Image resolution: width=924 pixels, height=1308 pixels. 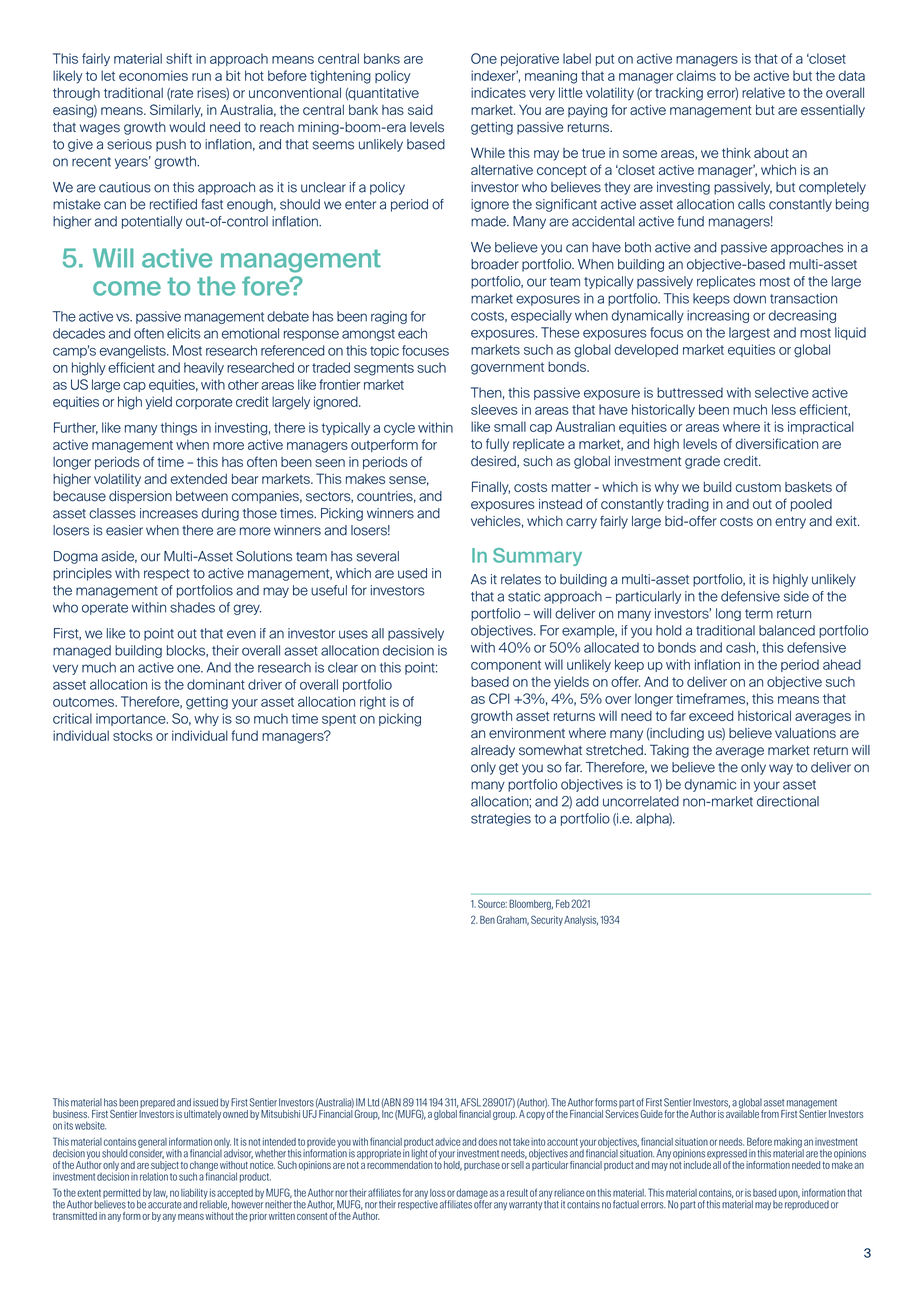 What do you see at coordinates (788, 801) in the screenshot?
I see `directional` at bounding box center [788, 801].
